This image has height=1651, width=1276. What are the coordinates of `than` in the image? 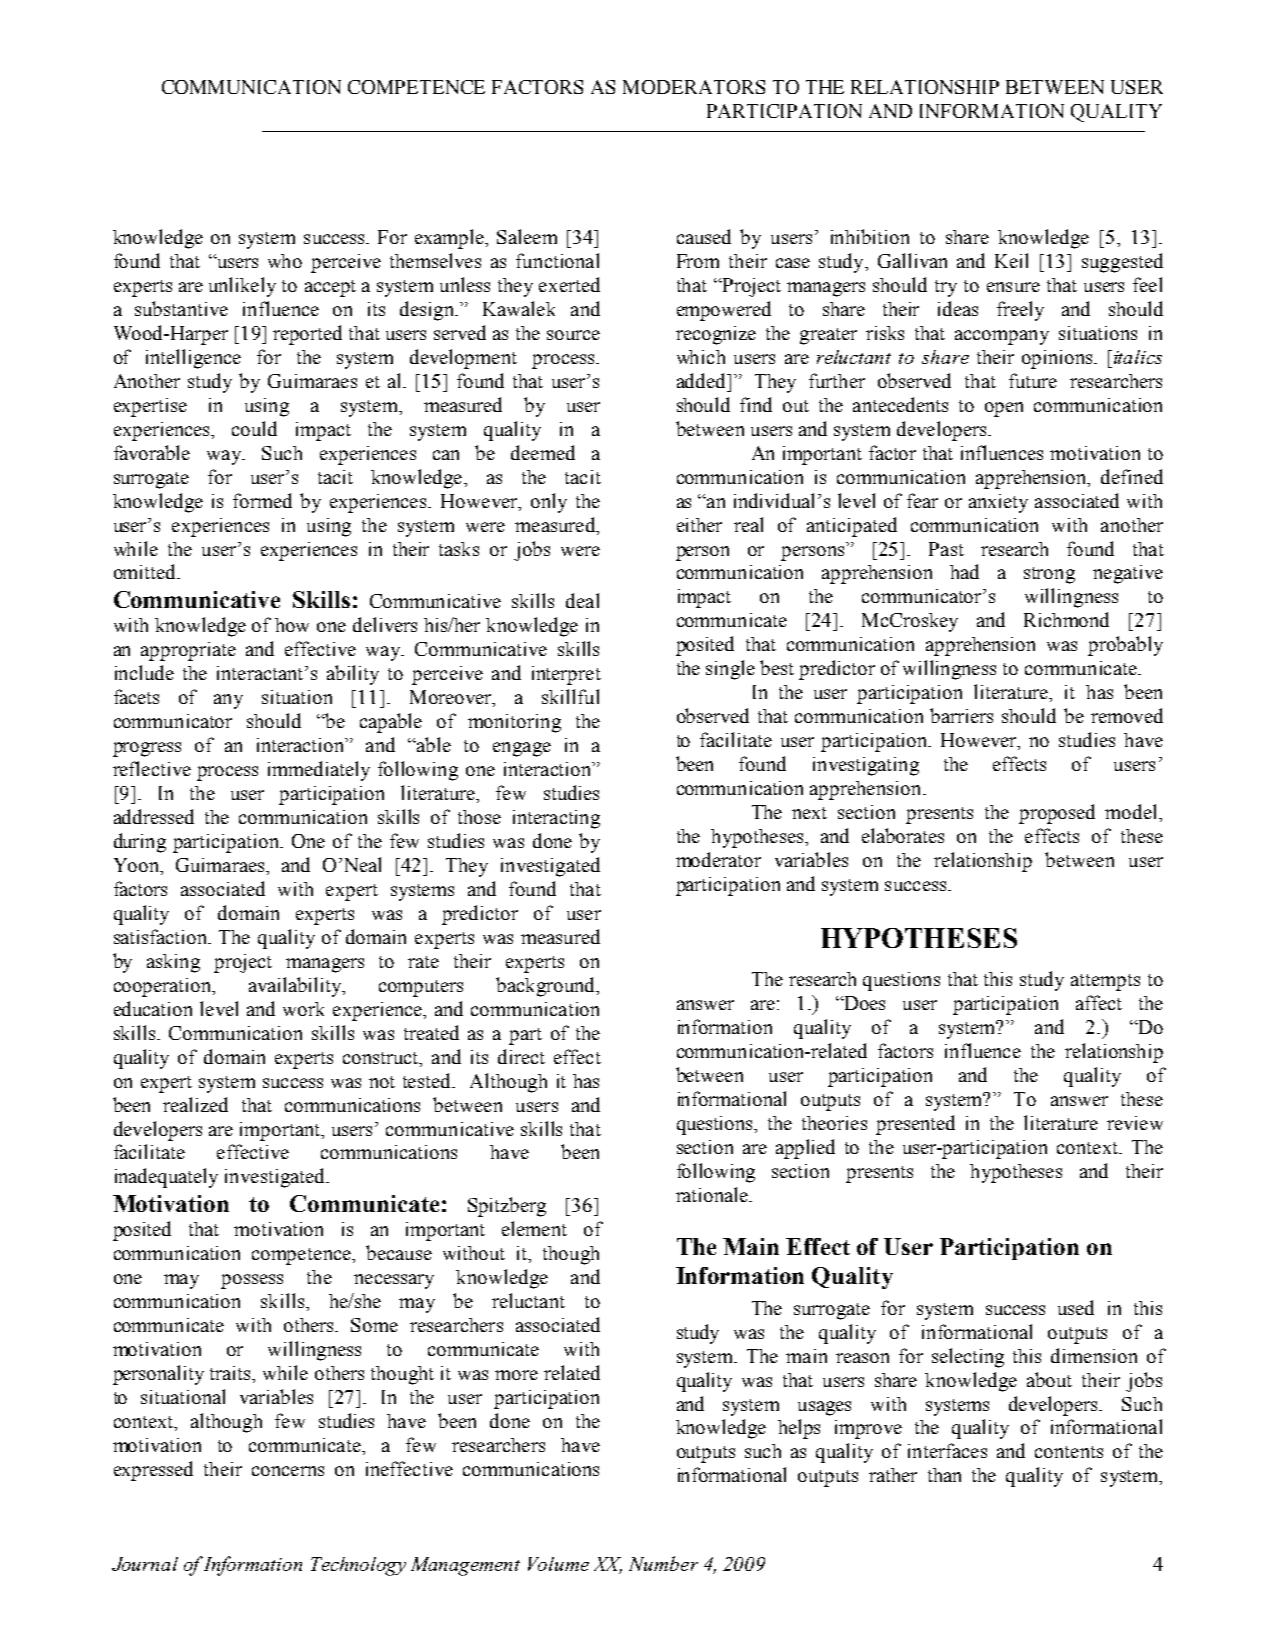 It's located at (944, 1475).
